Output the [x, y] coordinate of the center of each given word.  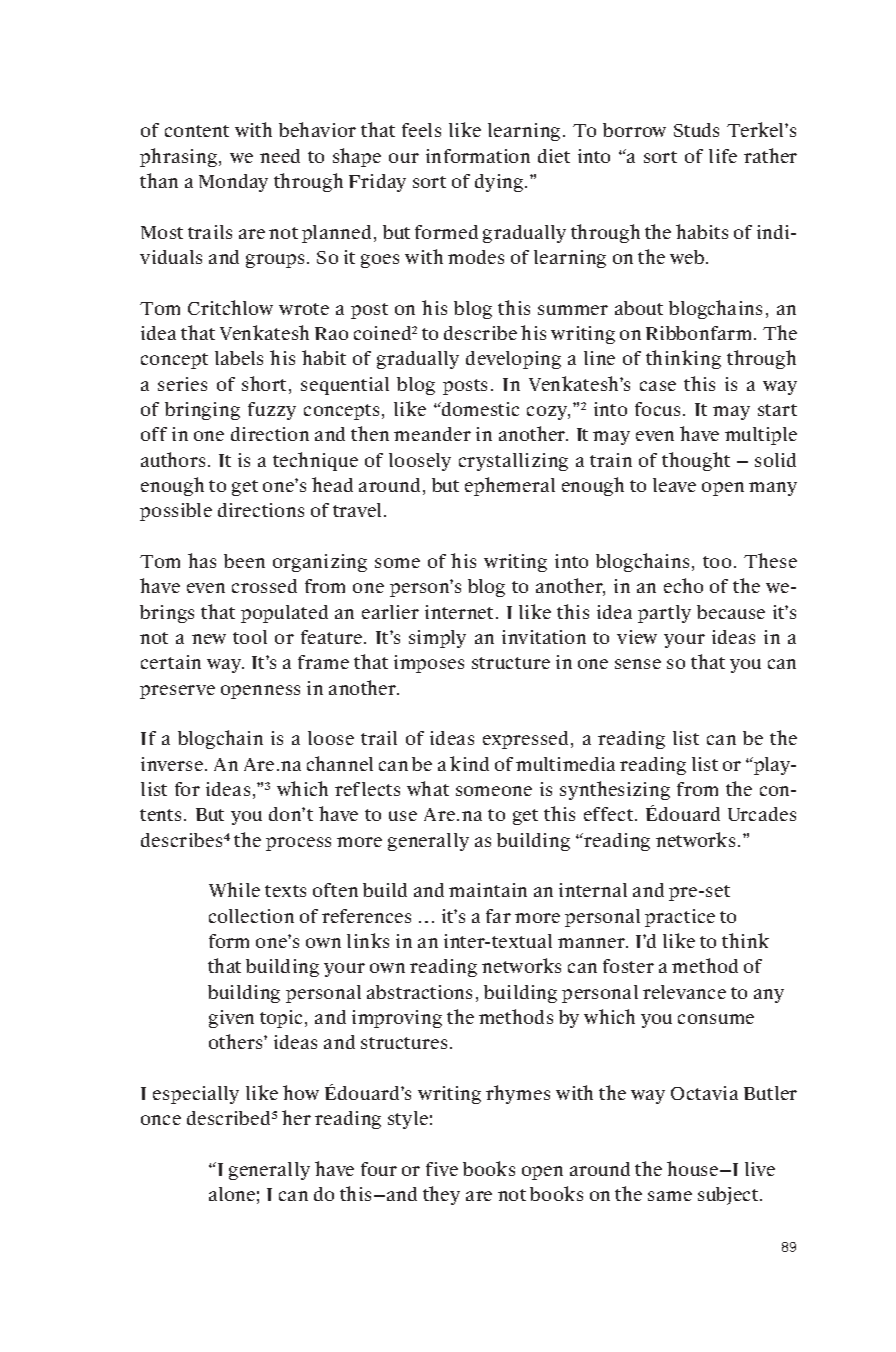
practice [680, 918]
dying [500, 183]
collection [251, 916]
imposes [429, 664]
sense [638, 664]
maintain [488, 890]
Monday [233, 183]
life [723, 156]
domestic [479, 409]
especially [196, 1095]
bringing [202, 411]
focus [657, 409]
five [442, 1169]
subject [729, 1196]
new [209, 639]
